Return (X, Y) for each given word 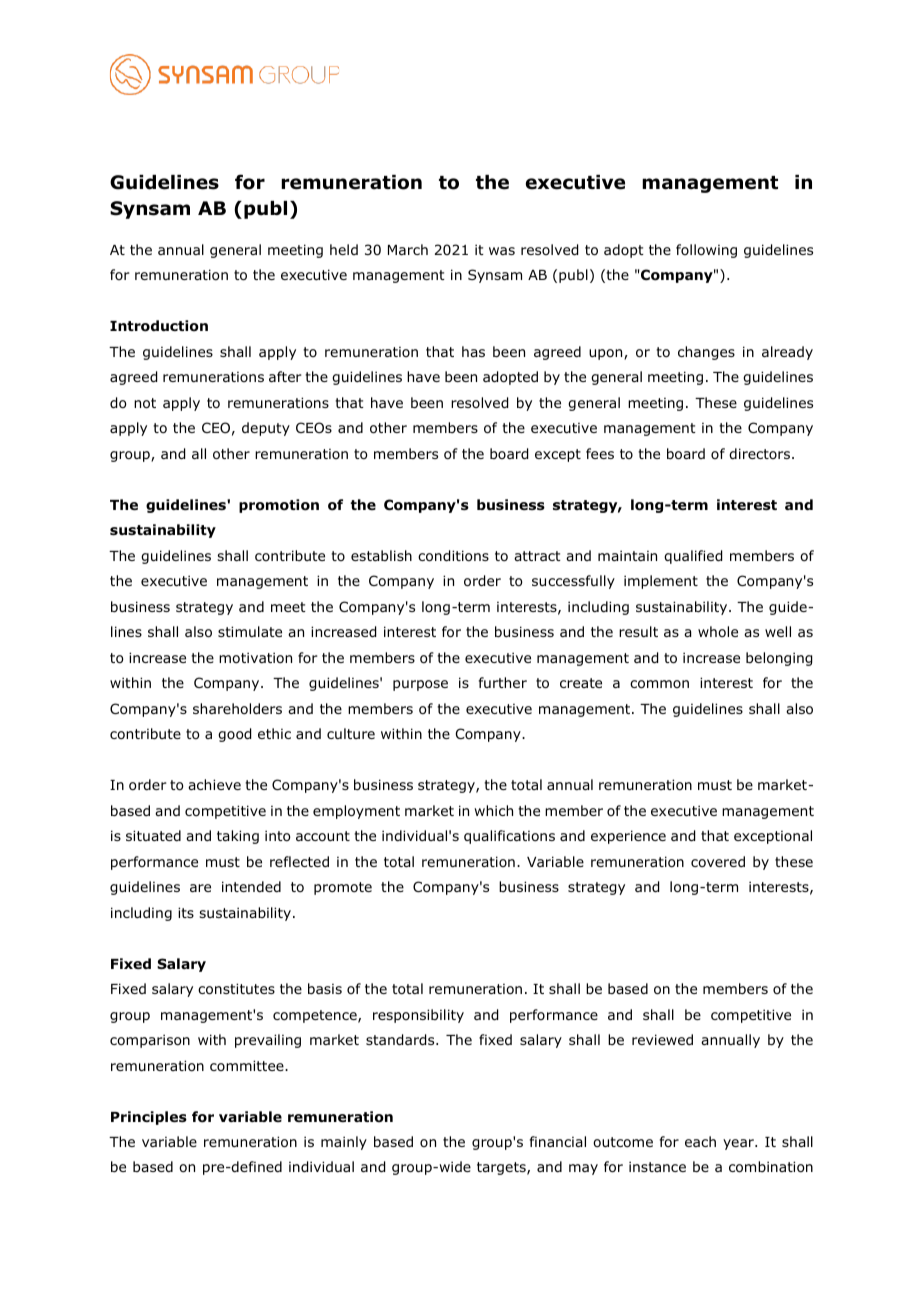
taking (238, 837)
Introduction (159, 326)
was (502, 251)
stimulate (250, 631)
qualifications (509, 837)
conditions (453, 556)
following (706, 251)
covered (718, 861)
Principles (149, 1118)
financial (558, 1141)
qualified (693, 557)
